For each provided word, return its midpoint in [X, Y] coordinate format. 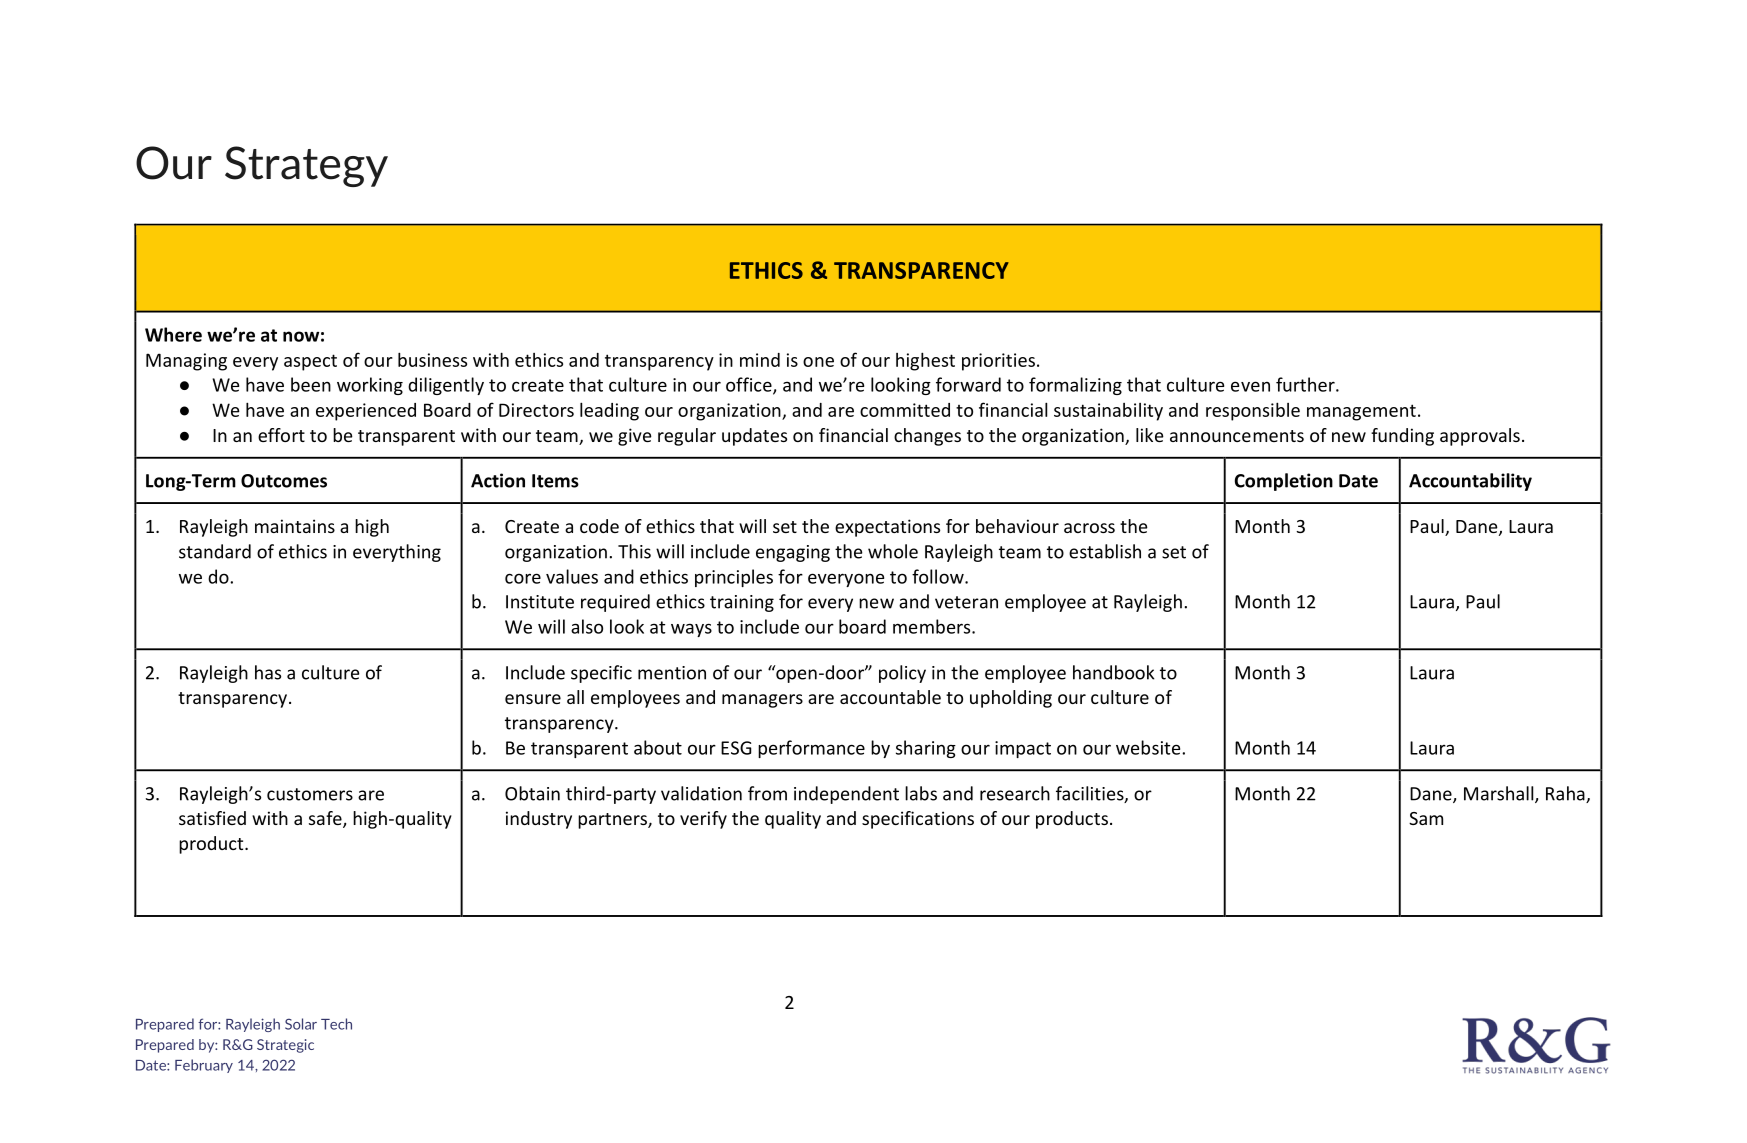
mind [760, 360]
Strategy [306, 166]
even [1250, 386]
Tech [336, 1024]
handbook [1113, 672]
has [268, 672]
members [933, 626]
